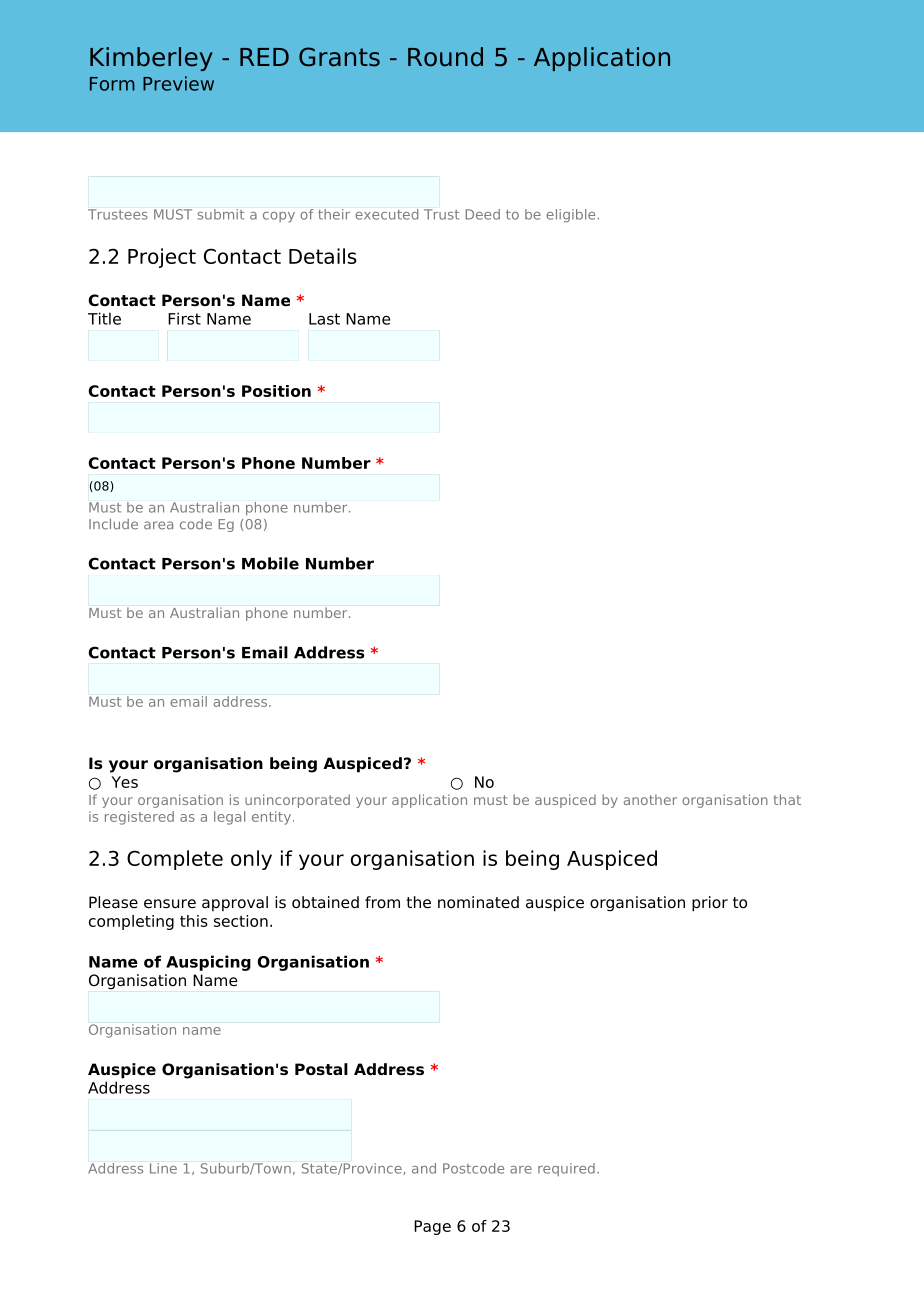  Describe the element at coordinates (570, 215) in the screenshot. I see `eligible` at that location.
